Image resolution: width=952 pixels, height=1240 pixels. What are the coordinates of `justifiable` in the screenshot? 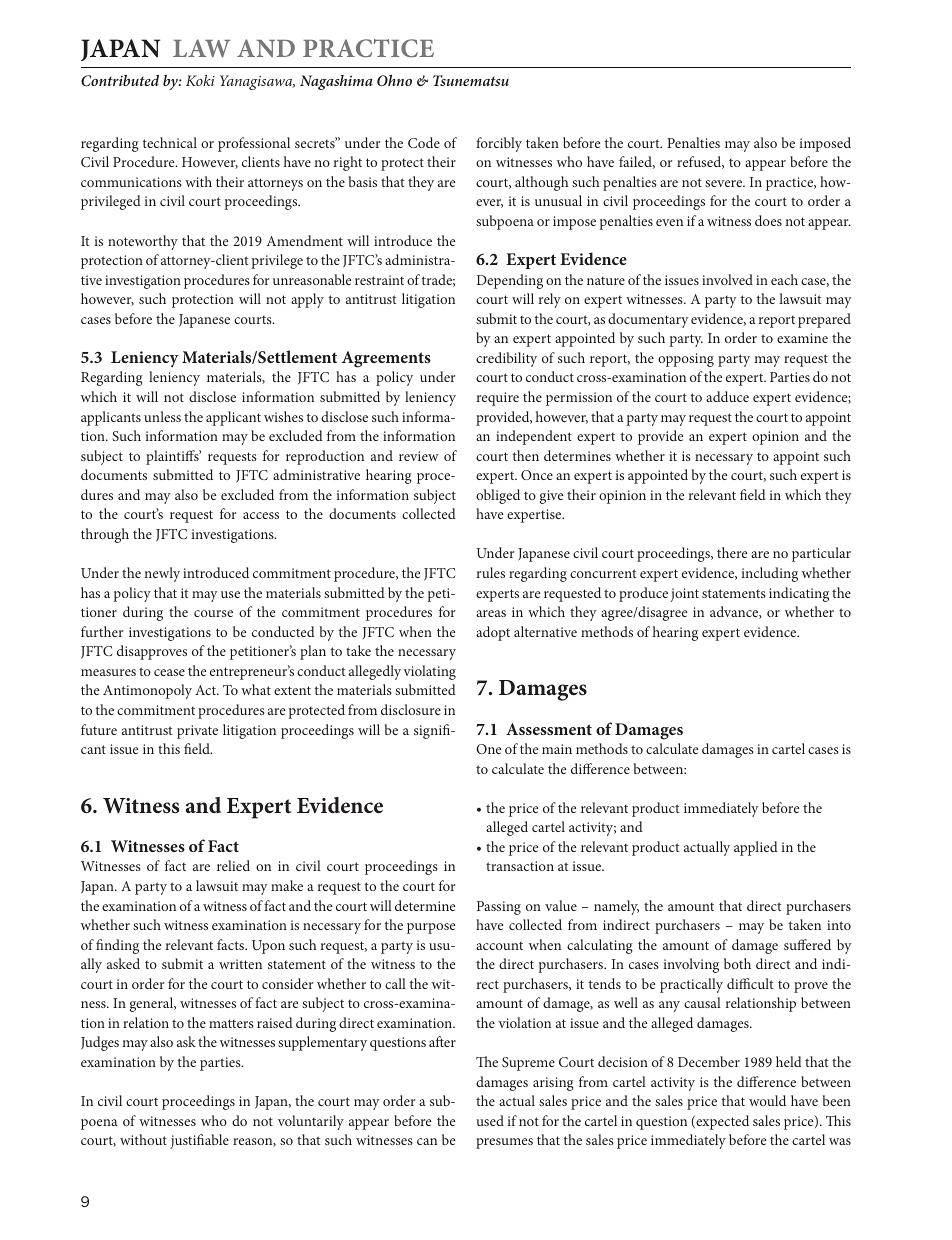 It's located at (199, 1141).
